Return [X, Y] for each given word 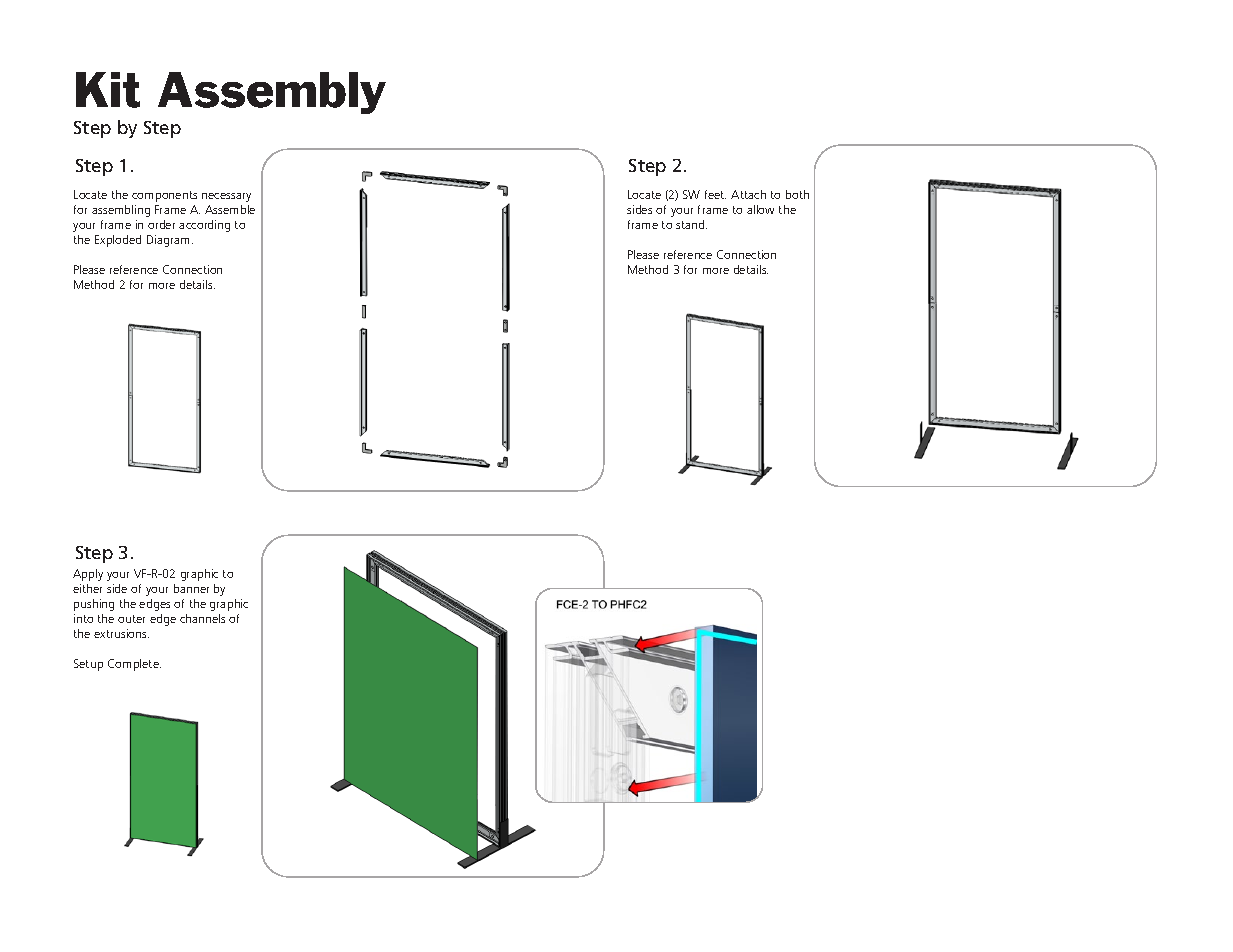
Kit [108, 90]
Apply [88, 575]
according [204, 226]
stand [691, 224]
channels [202, 618]
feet [715, 194]
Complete [134, 665]
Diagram [170, 241]
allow [760, 209]
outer [131, 619]
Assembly [272, 93]
